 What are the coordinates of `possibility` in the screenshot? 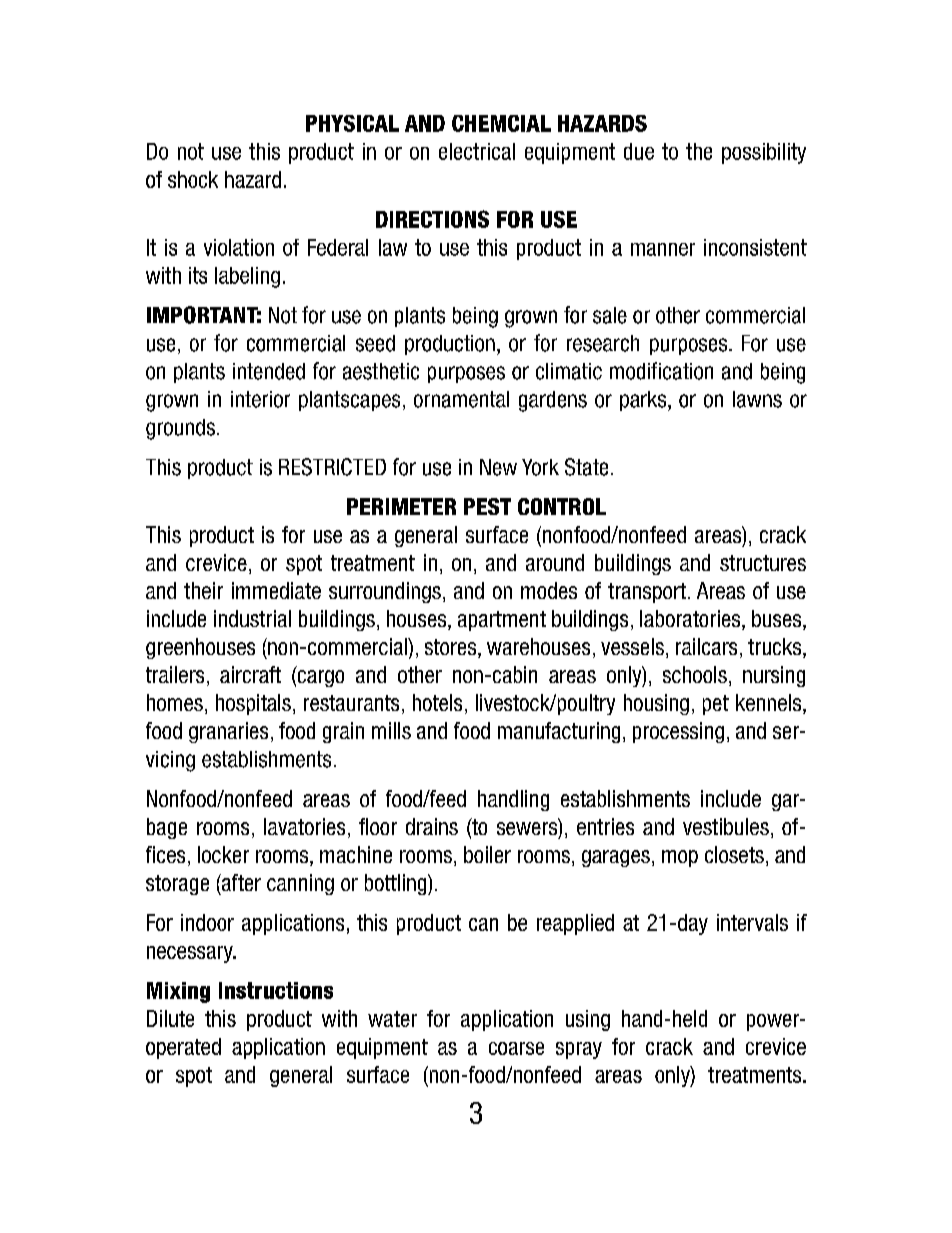 It's located at (764, 153).
